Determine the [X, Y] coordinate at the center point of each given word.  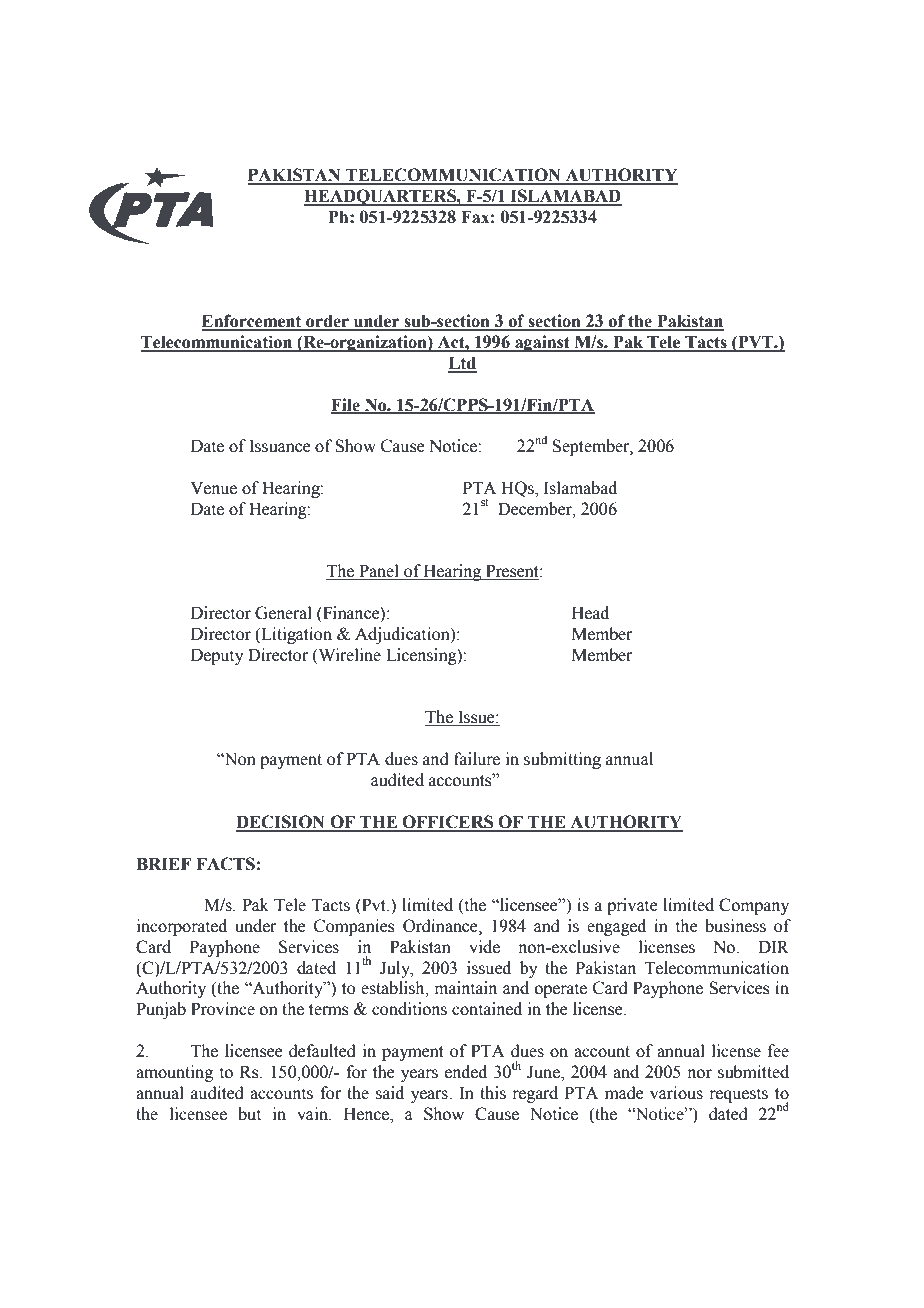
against [542, 343]
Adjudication [403, 635]
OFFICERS [448, 823]
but [249, 1114]
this [493, 1093]
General [283, 613]
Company [754, 906]
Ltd [462, 364]
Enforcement [253, 322]
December [536, 509]
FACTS [225, 864]
